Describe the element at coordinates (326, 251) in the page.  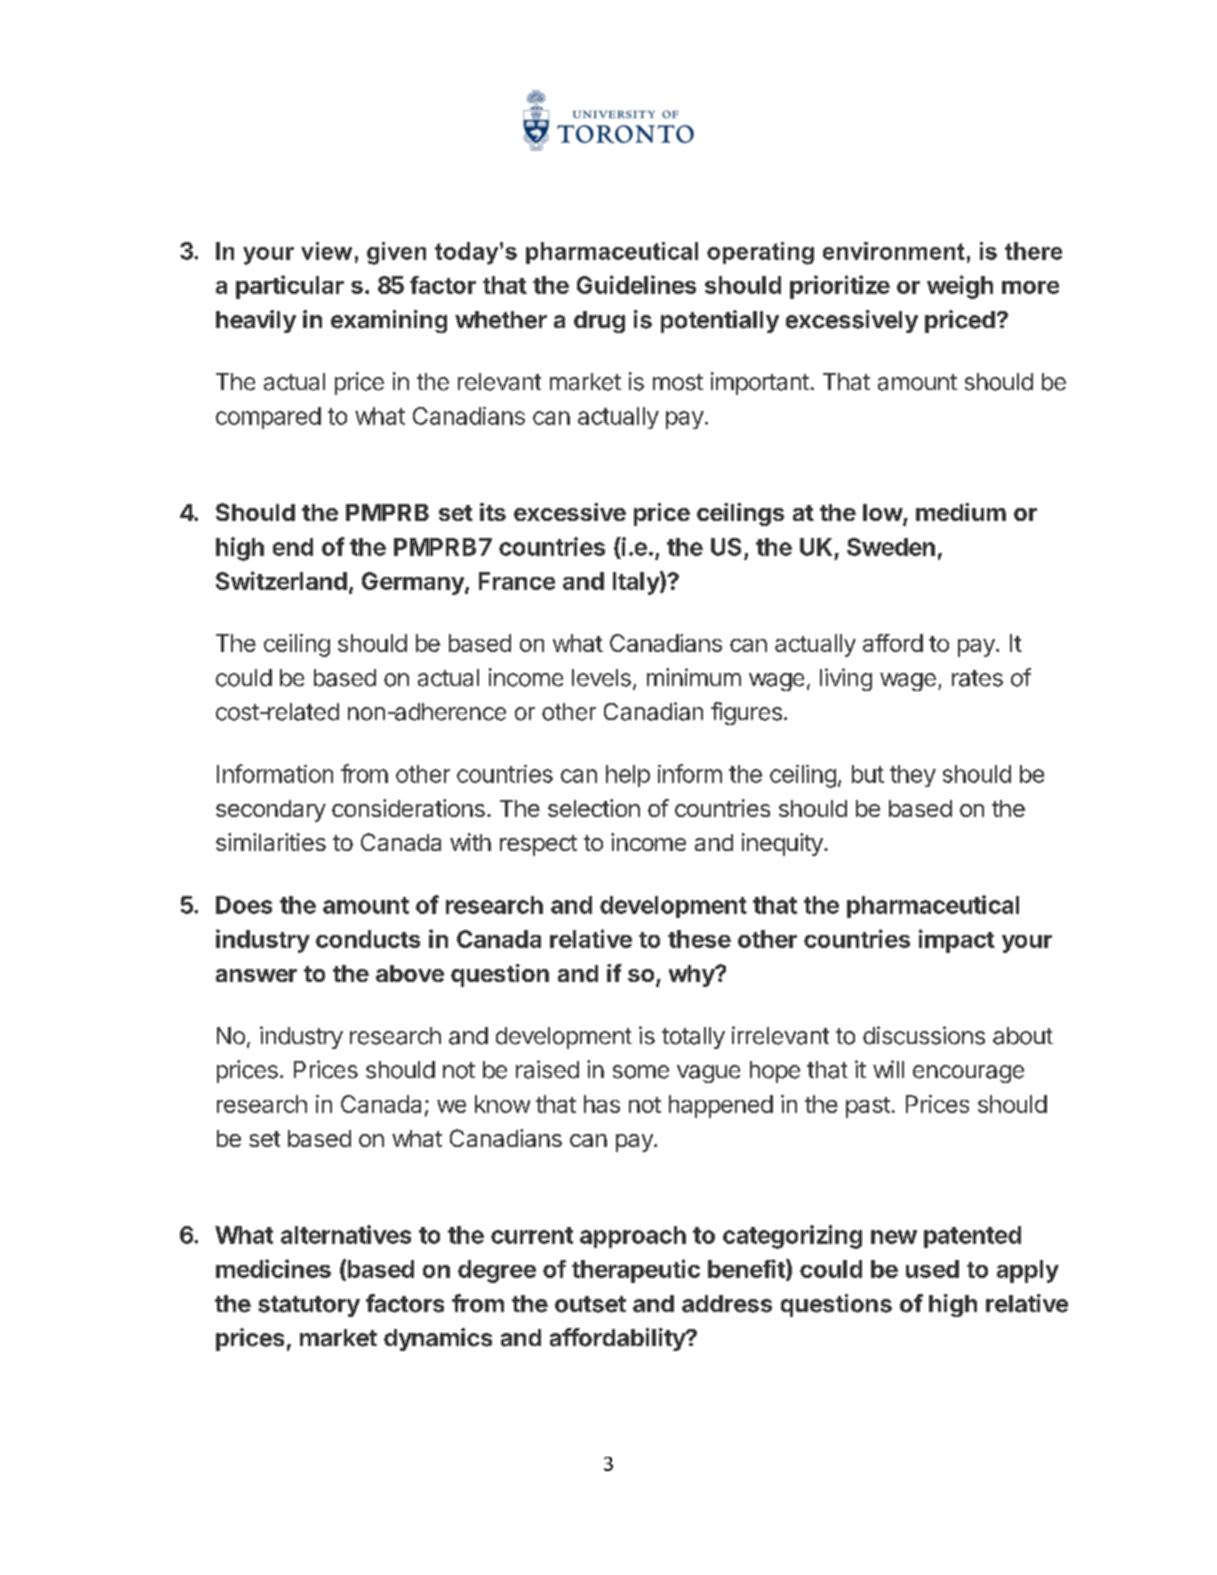
I see `view` at that location.
